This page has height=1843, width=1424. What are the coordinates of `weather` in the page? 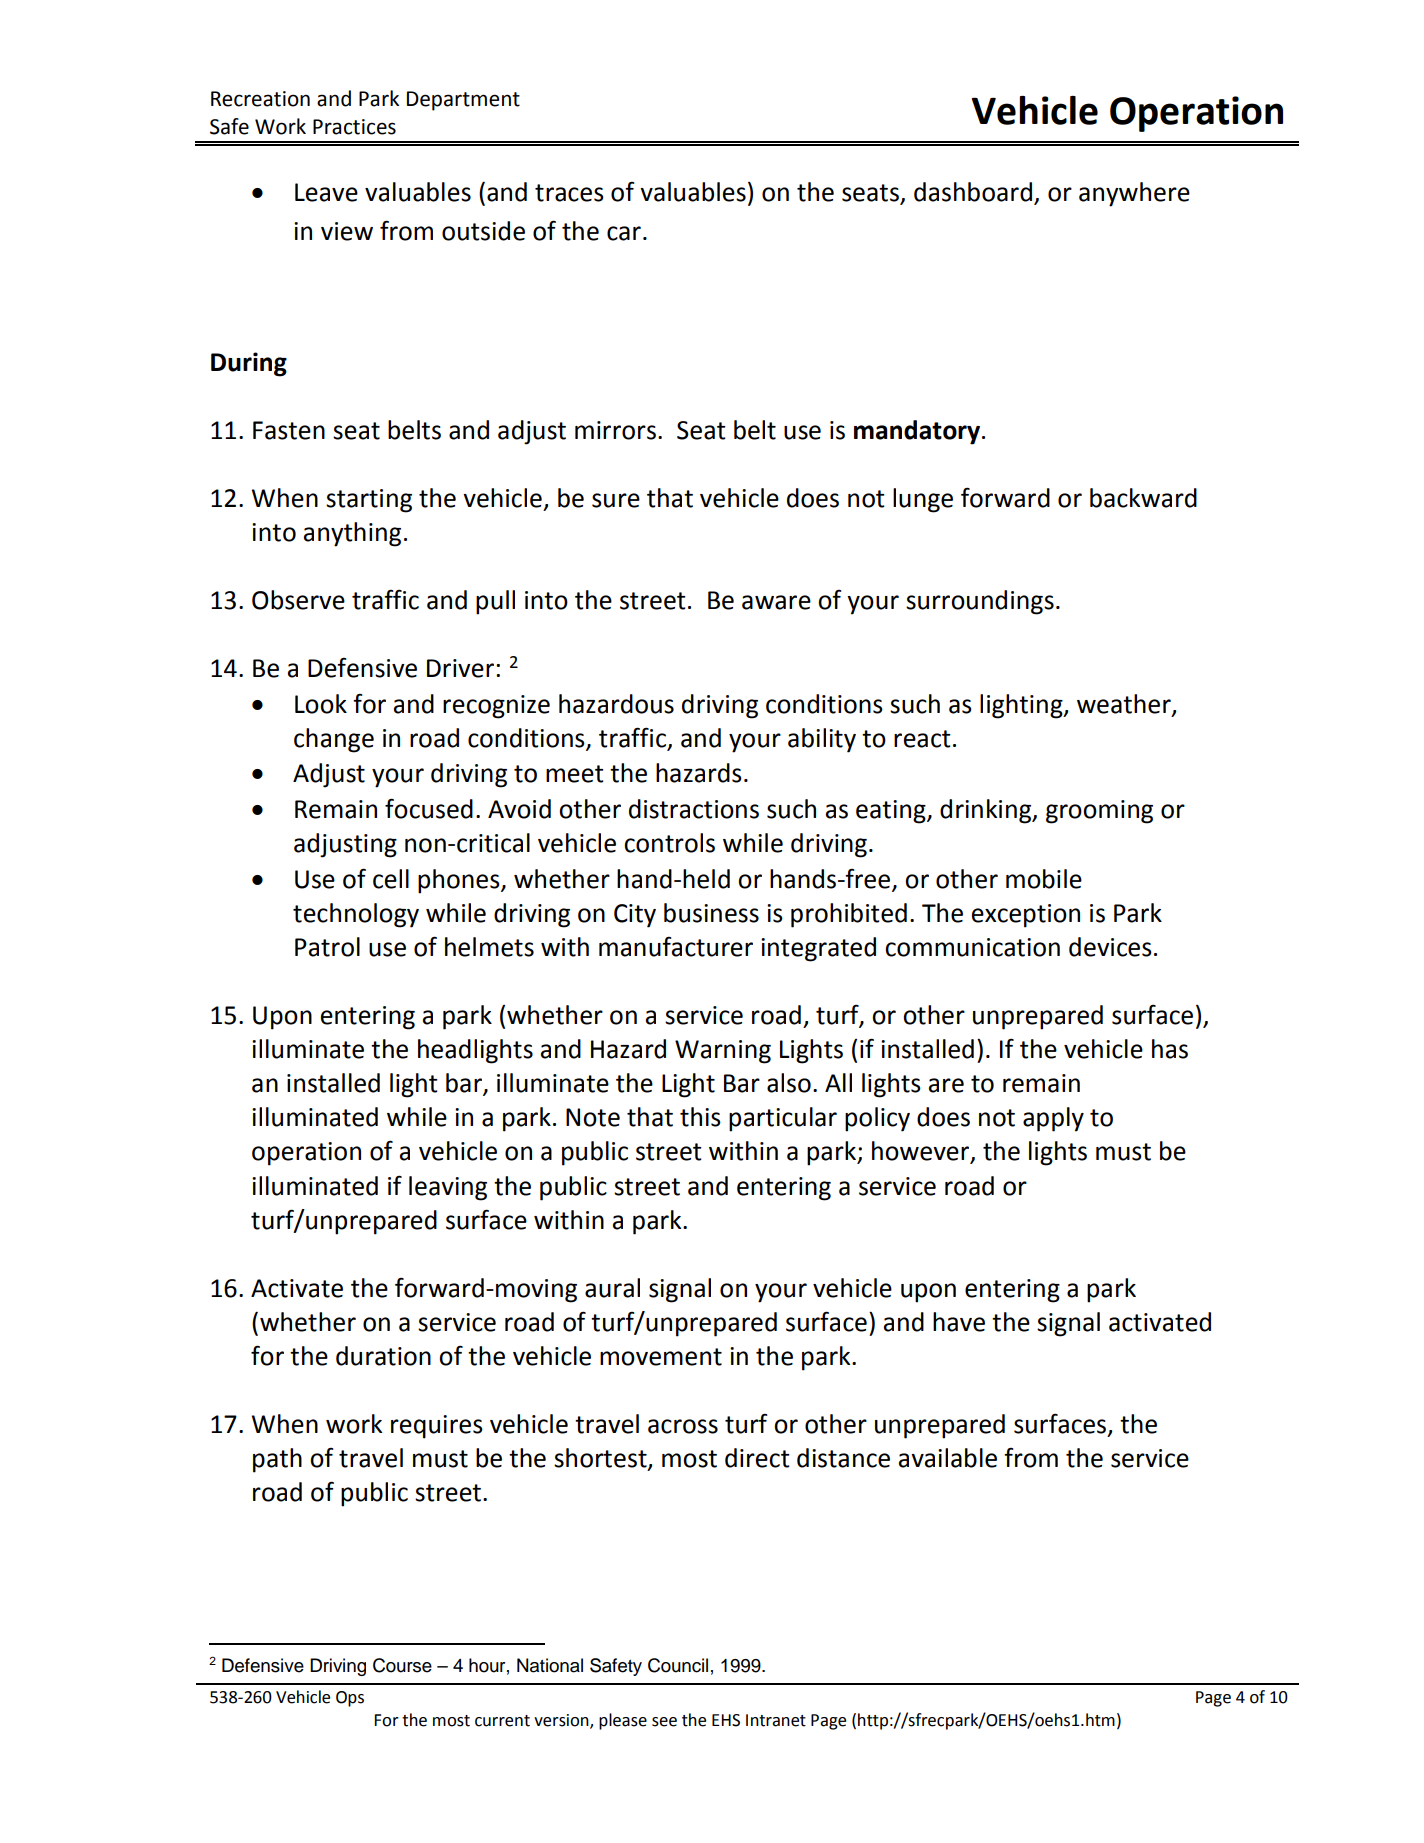 It's located at (1125, 704).
